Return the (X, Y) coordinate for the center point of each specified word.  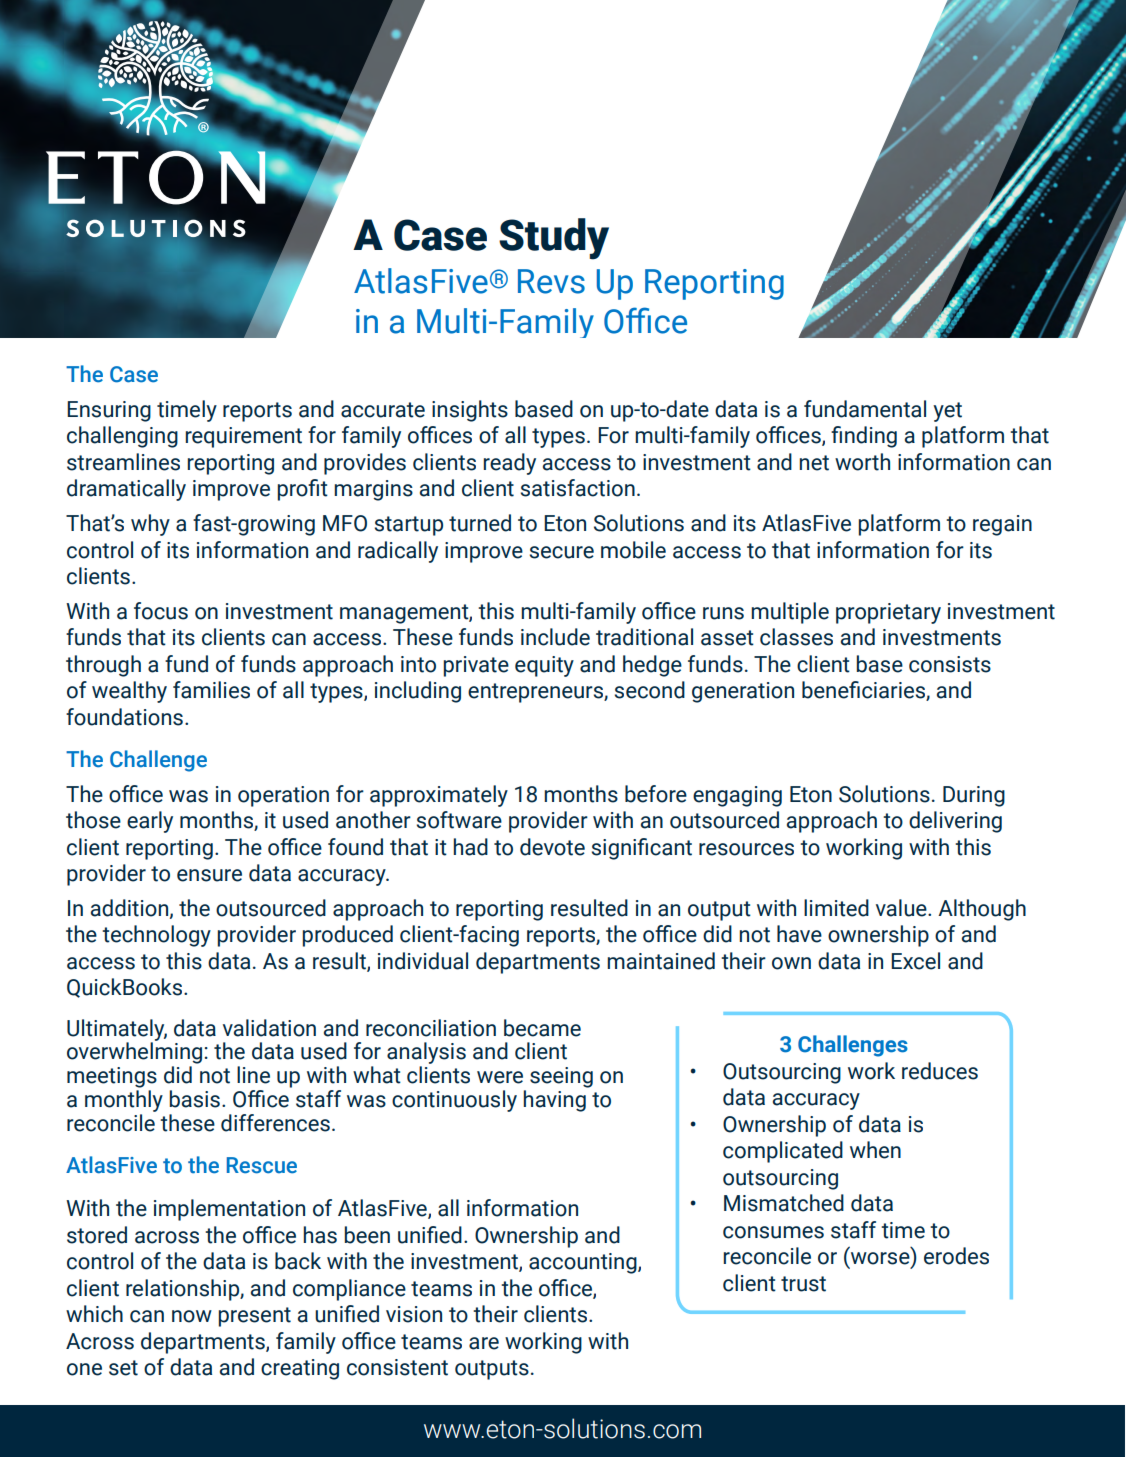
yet (947, 412)
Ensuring (109, 411)
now (192, 1316)
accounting (584, 1263)
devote (552, 847)
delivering (955, 822)
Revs (551, 281)
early (150, 822)
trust (803, 1284)
